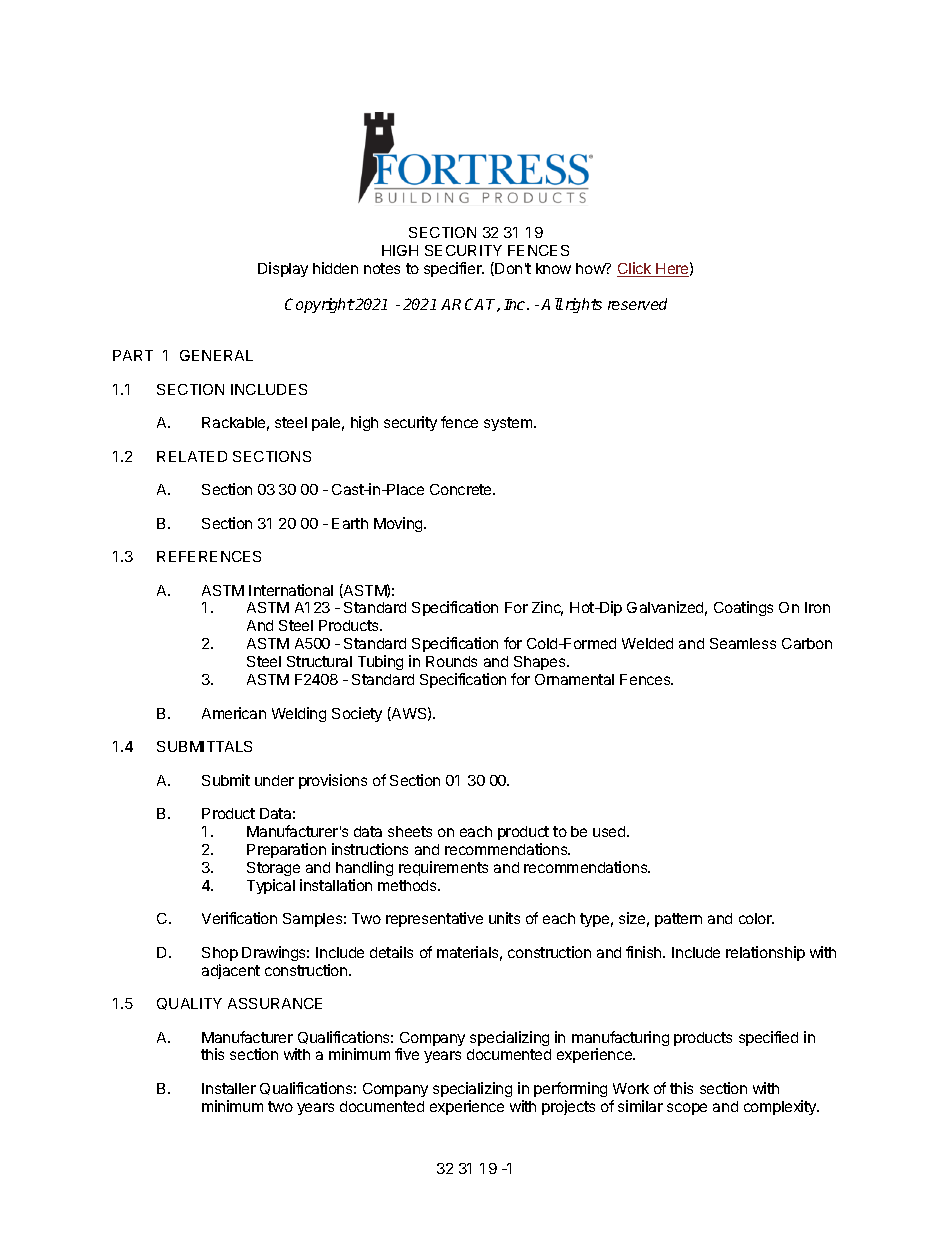 The height and width of the screenshot is (1233, 952). What do you see at coordinates (509, 424) in the screenshot?
I see `system` at bounding box center [509, 424].
